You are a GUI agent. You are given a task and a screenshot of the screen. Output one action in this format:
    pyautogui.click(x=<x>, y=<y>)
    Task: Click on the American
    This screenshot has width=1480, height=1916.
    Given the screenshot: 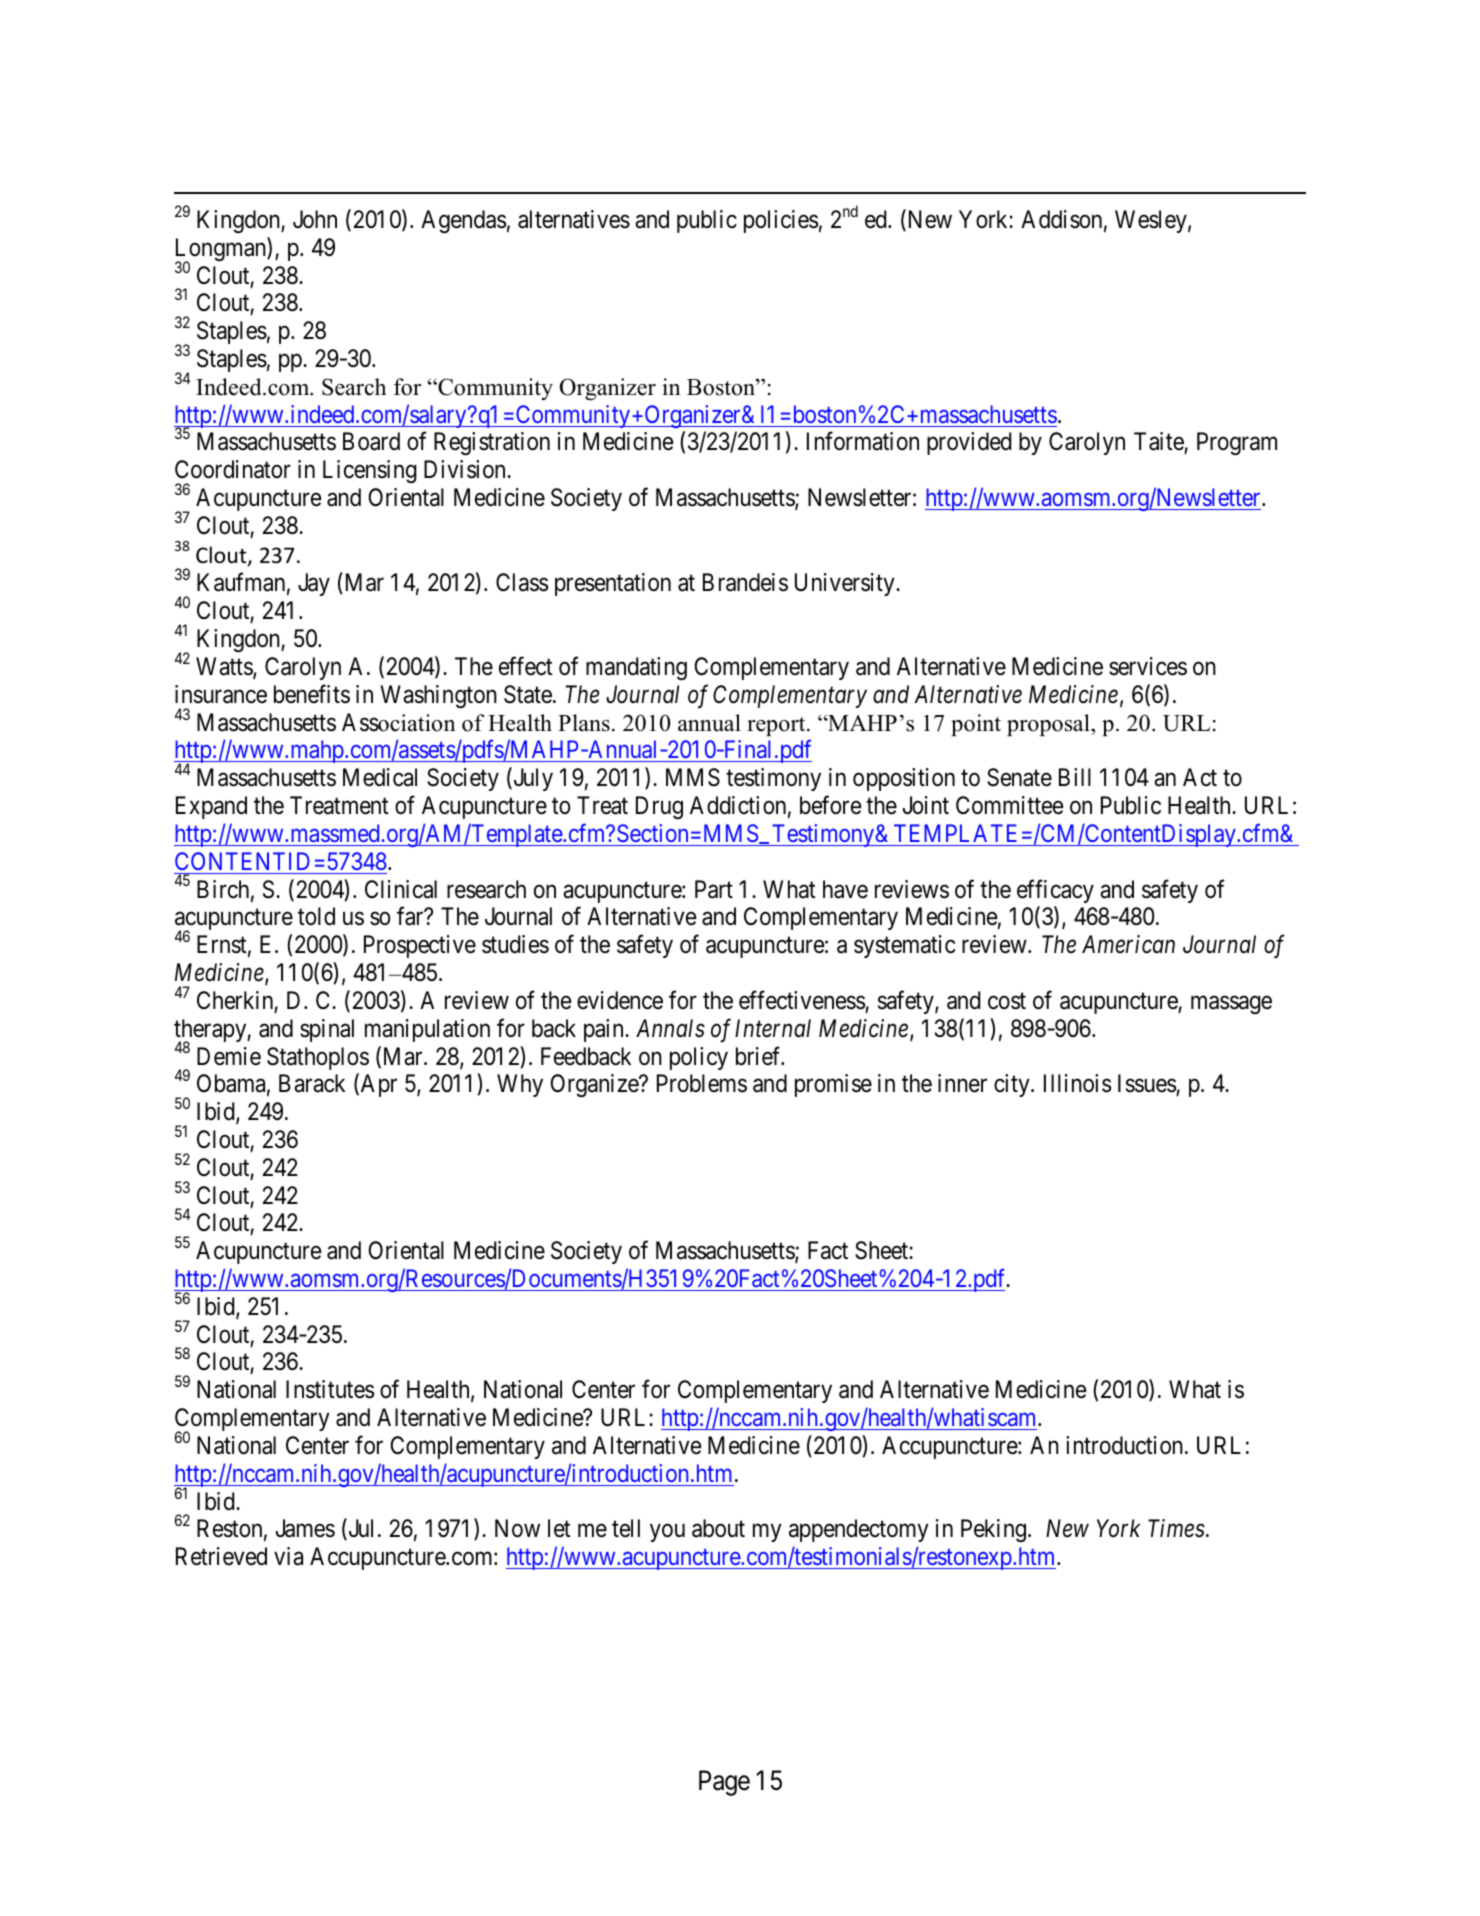 What is the action you would take?
    pyautogui.click(x=1128, y=944)
